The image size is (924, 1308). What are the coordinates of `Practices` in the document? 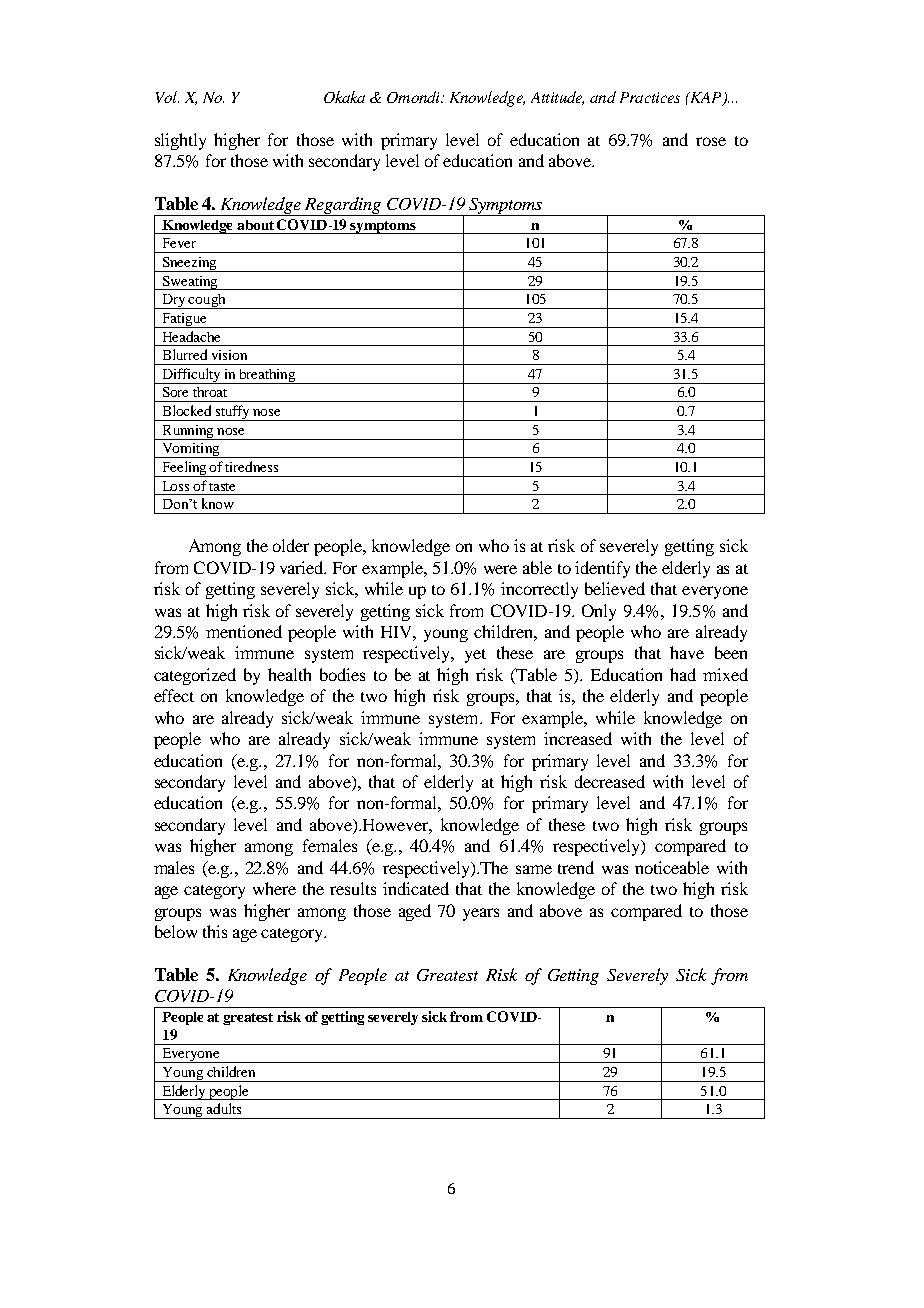 It's located at (650, 97).
